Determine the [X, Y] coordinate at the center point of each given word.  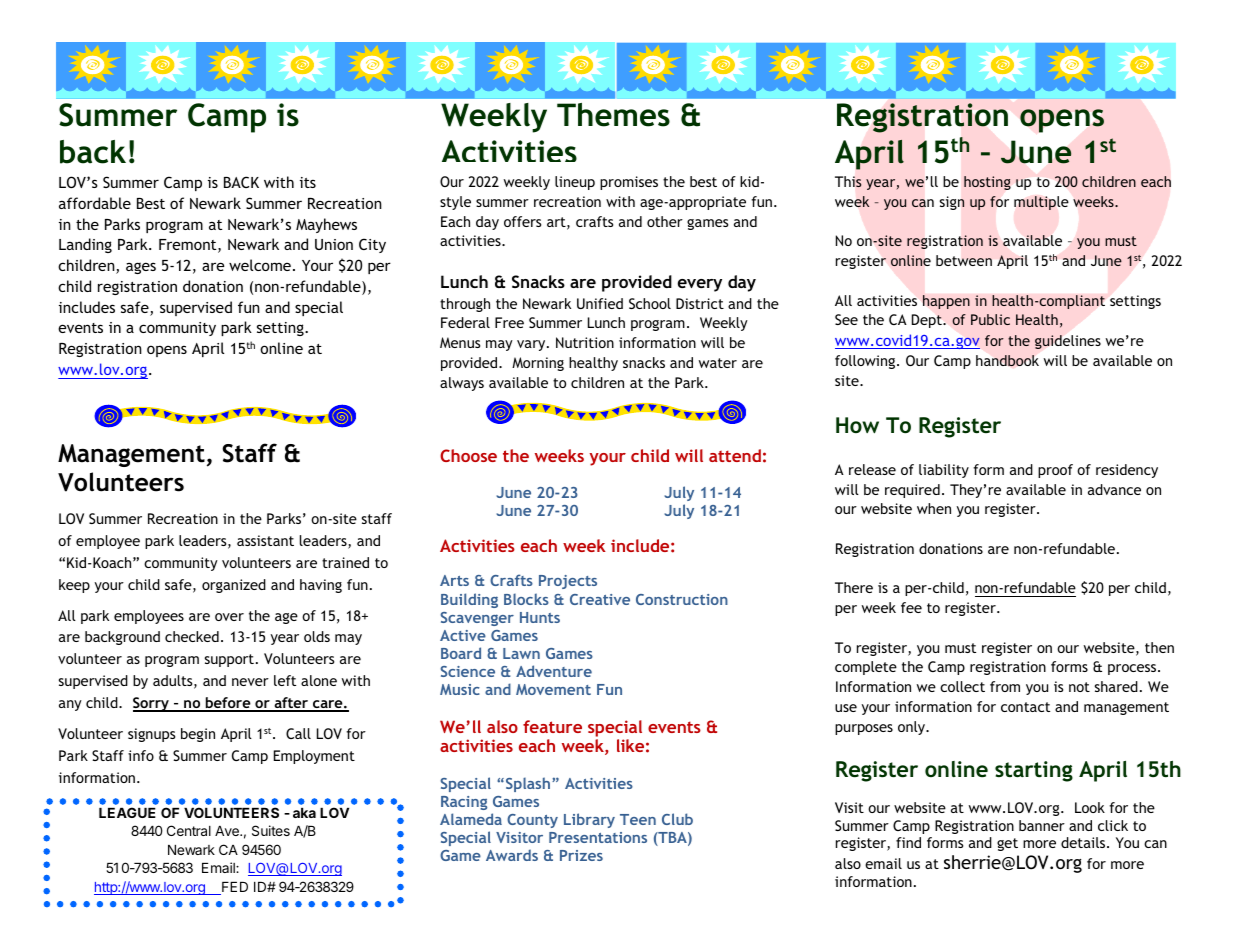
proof [1055, 471]
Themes [613, 115]
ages [141, 268]
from [1005, 686]
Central [189, 830]
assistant [265, 540]
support [229, 660]
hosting [987, 183]
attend [735, 455]
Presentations [598, 837]
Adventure [554, 671]
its [308, 182]
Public [990, 319]
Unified [600, 303]
